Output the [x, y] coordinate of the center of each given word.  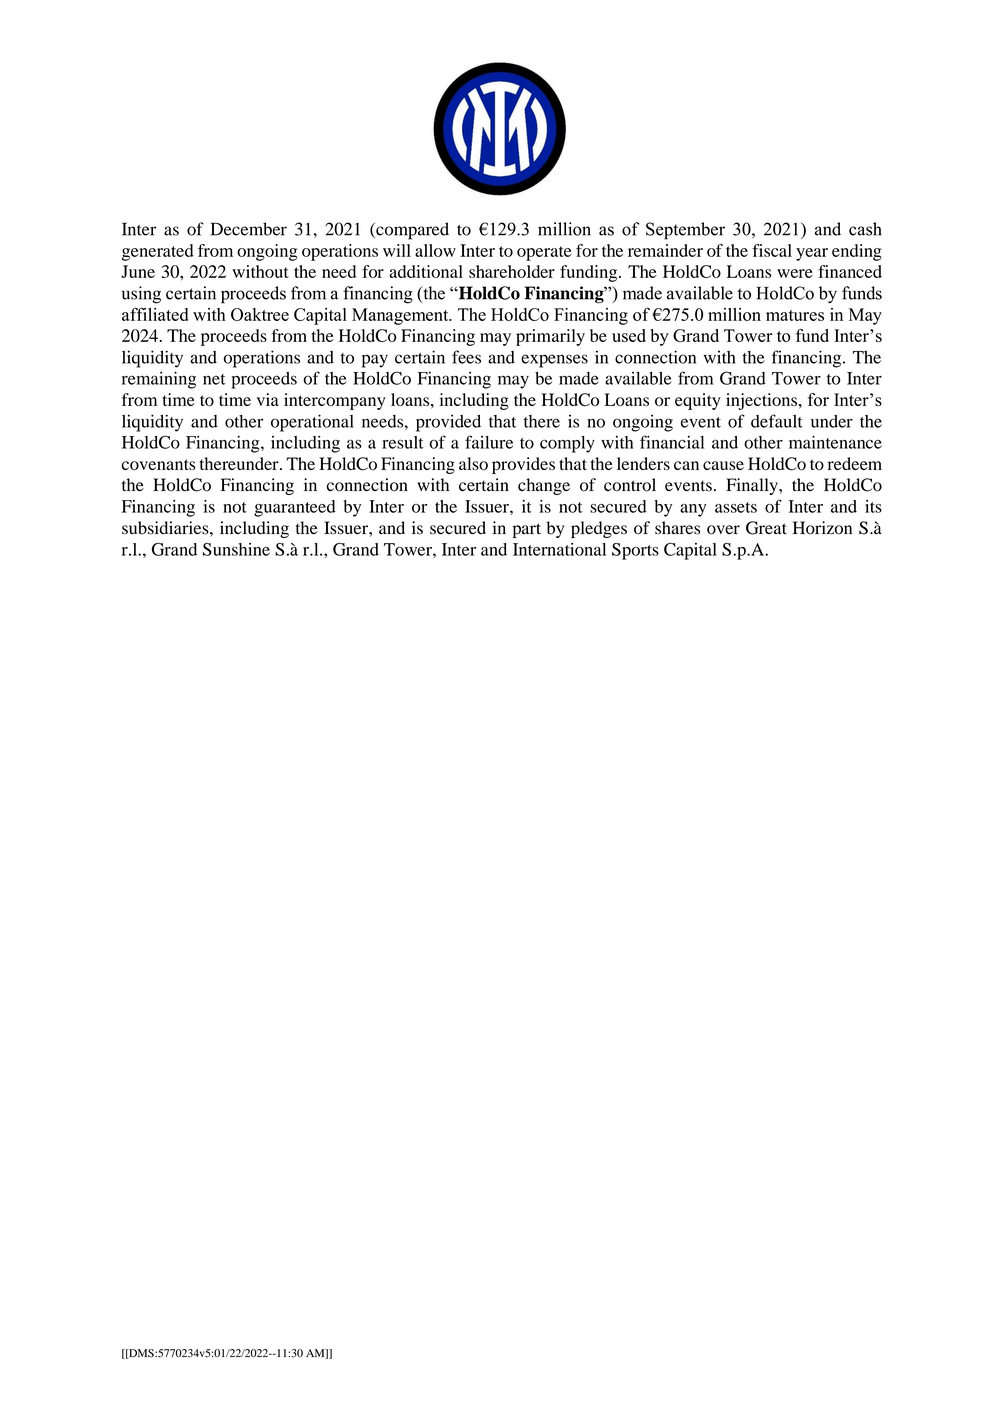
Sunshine [236, 549]
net [214, 379]
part [527, 530]
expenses [554, 361]
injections [761, 401]
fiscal [772, 250]
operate [544, 253]
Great [766, 528]
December [249, 229]
